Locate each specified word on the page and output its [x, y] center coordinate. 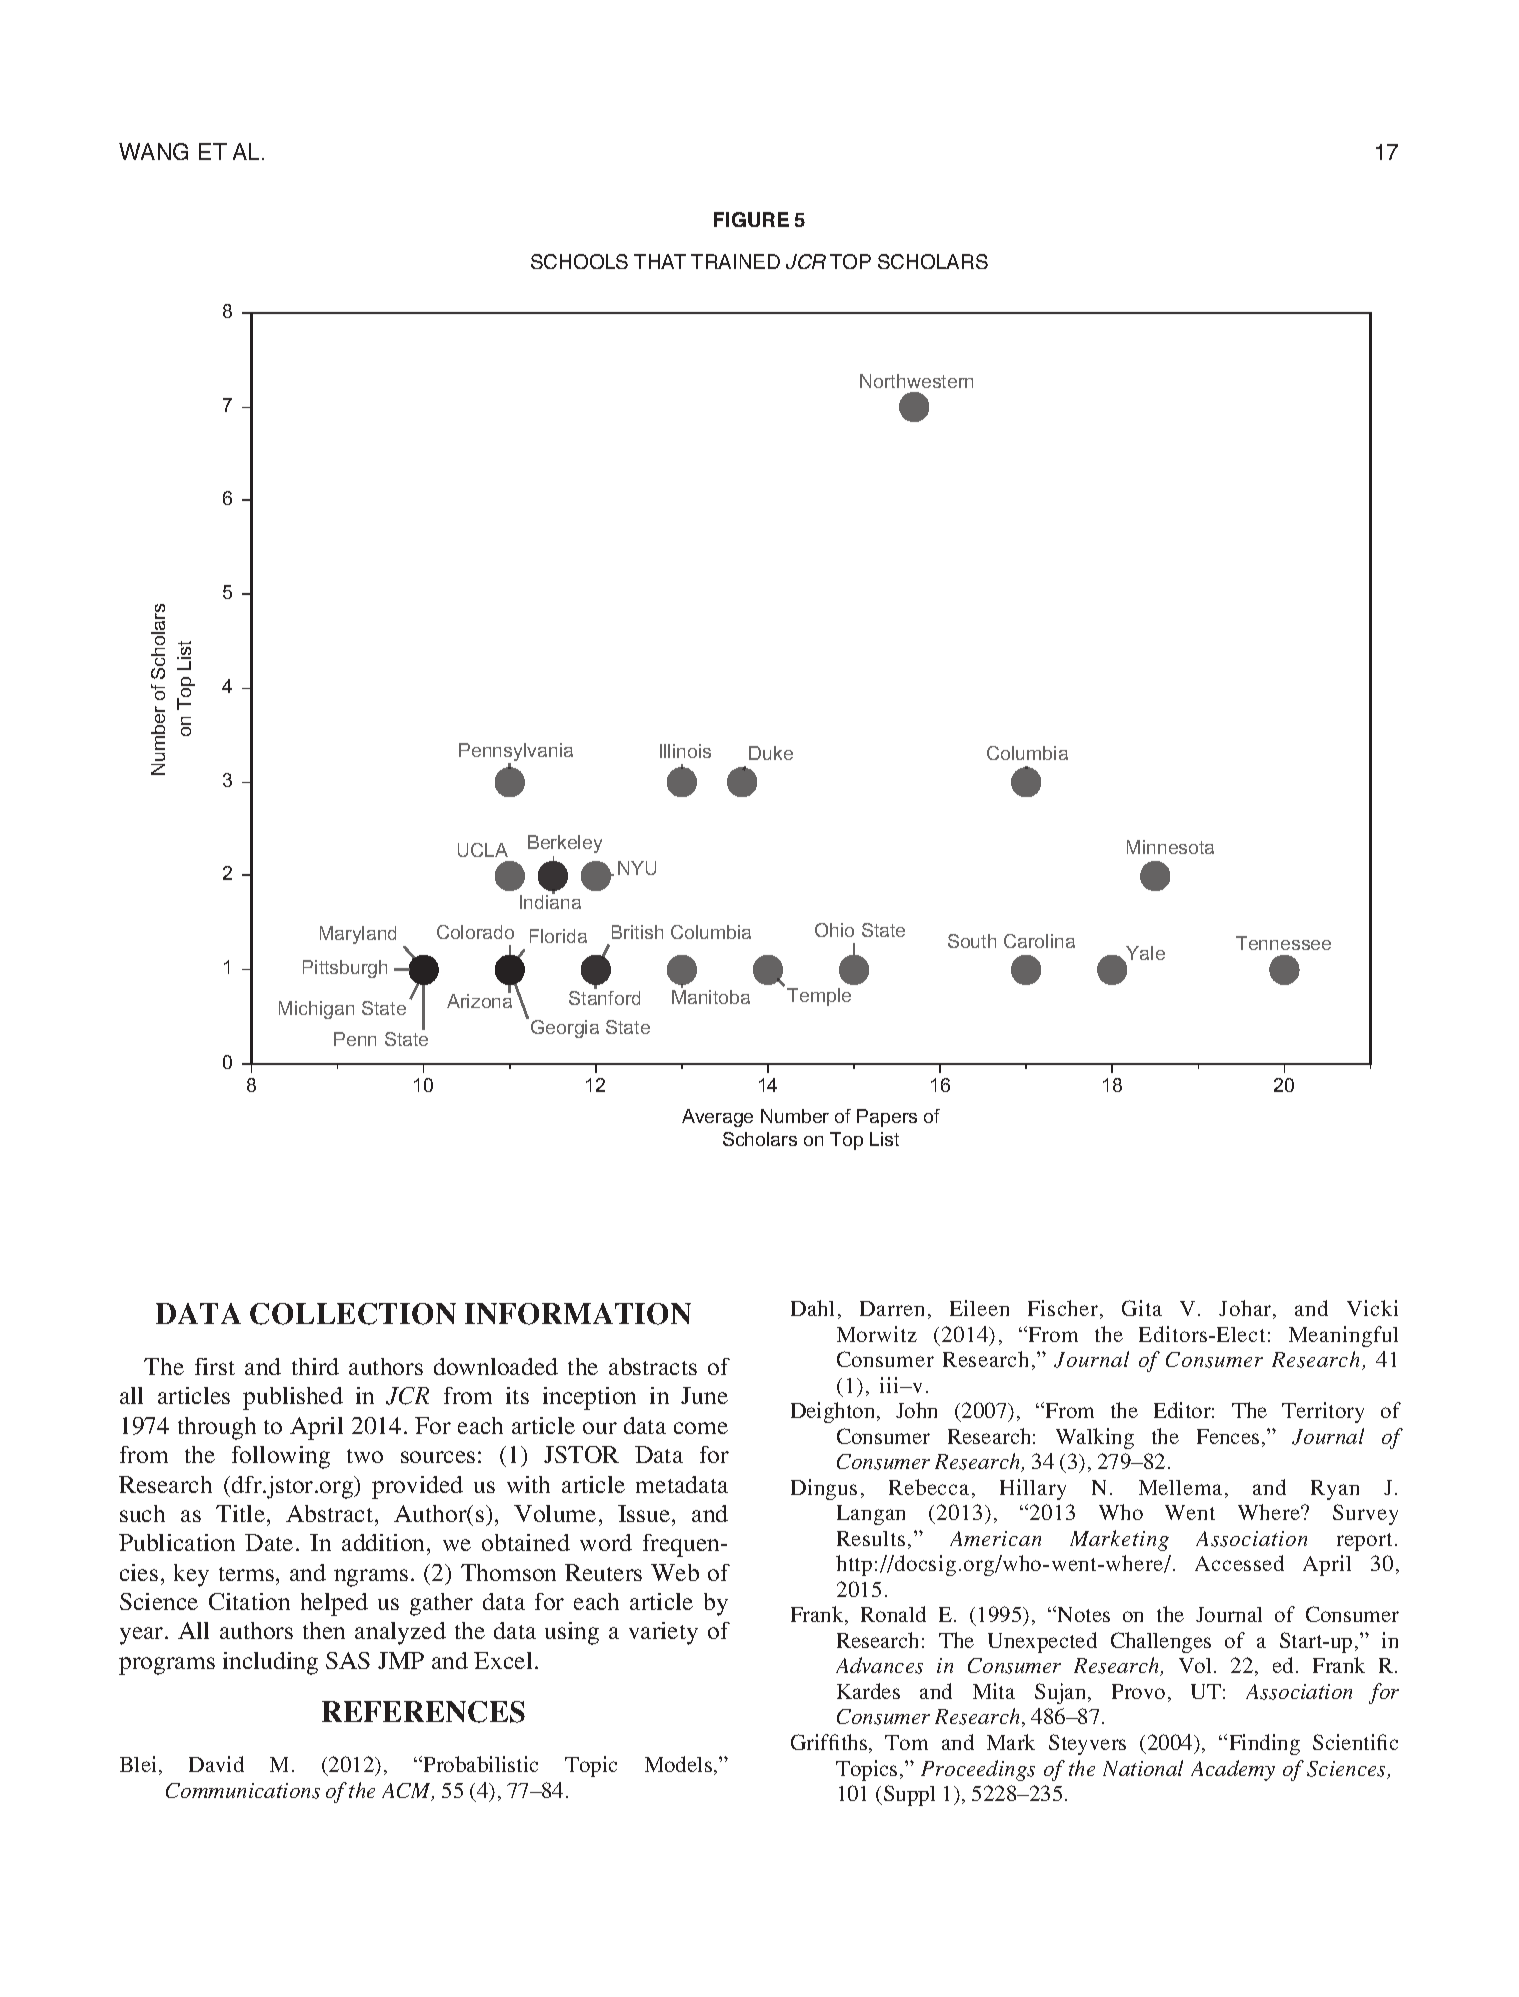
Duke [771, 753]
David [216, 1764]
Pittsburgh [345, 969]
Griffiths [829, 1742]
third [315, 1366]
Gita [1142, 1308]
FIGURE [751, 219]
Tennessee [1283, 943]
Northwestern [916, 381]
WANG [153, 151]
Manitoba [711, 997]
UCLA [483, 850]
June [704, 1395]
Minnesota [1170, 847]
